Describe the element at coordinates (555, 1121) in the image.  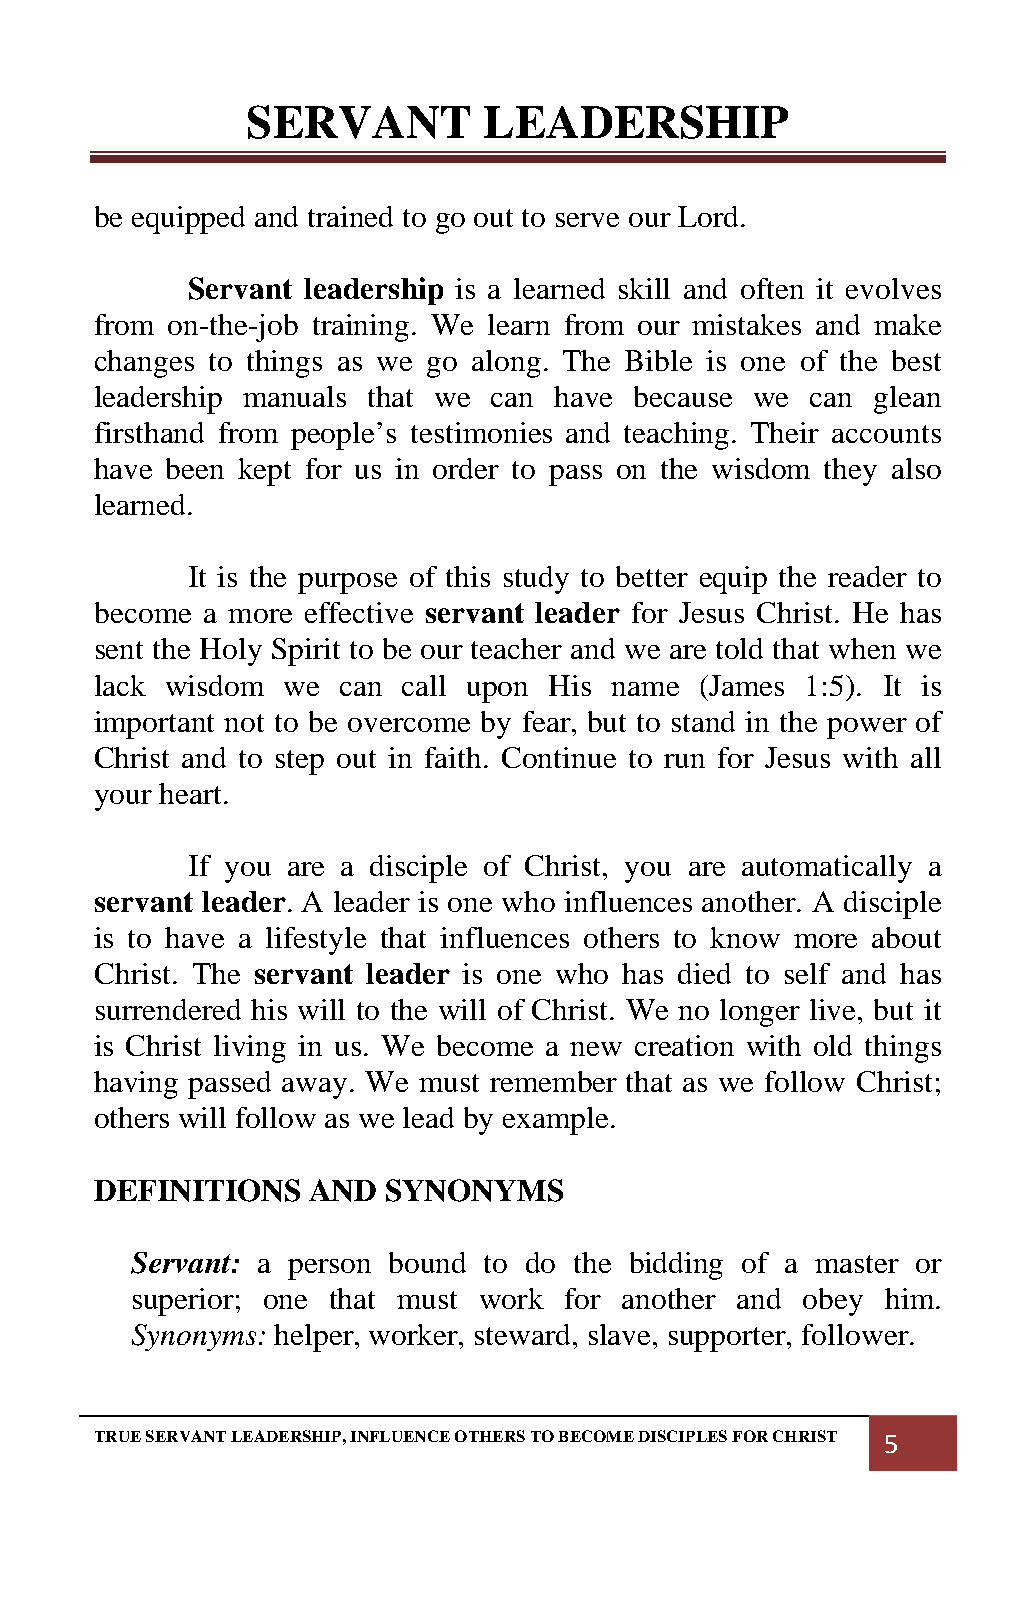
I see `example` at that location.
